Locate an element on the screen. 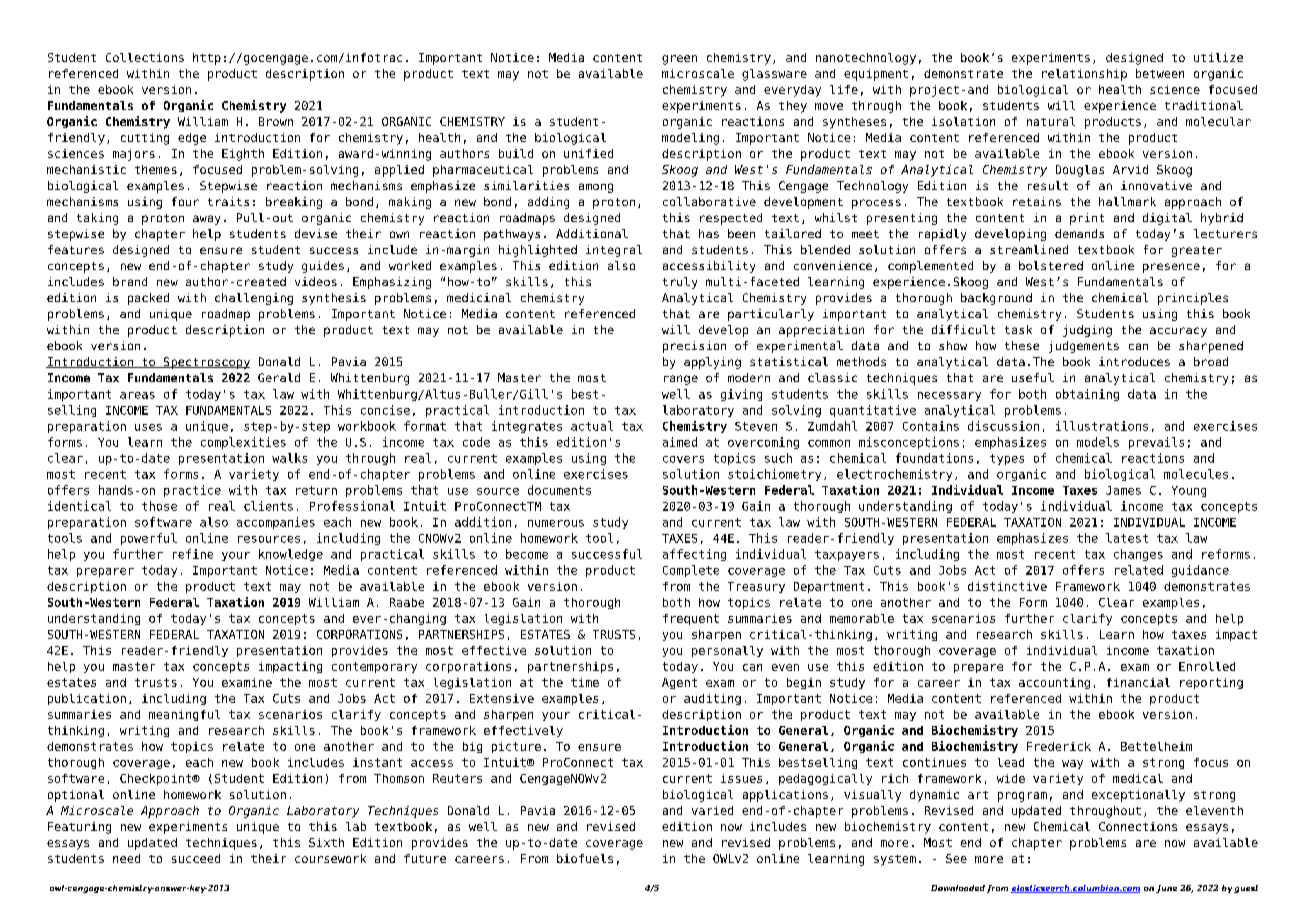  truly is located at coordinates (680, 283).
